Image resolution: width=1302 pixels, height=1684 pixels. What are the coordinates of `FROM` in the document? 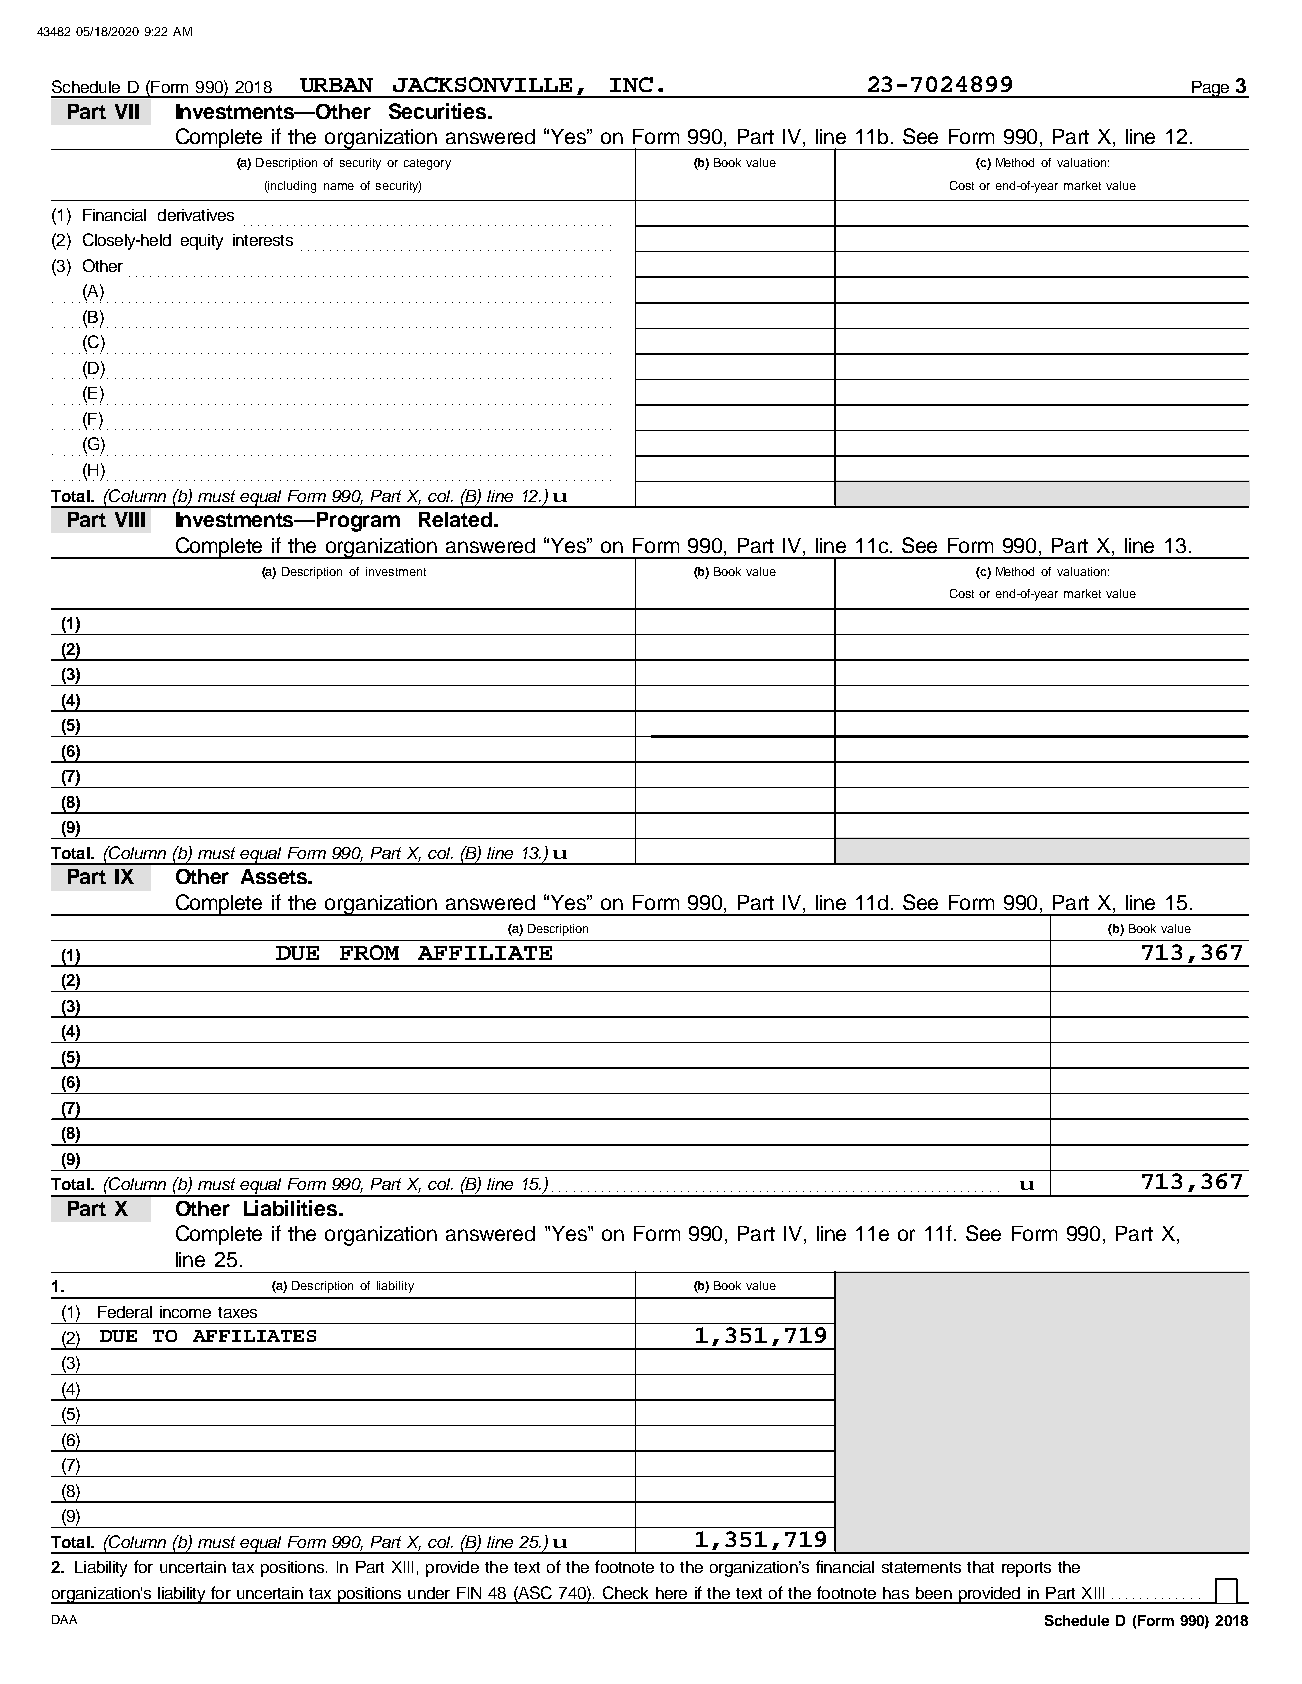 It's located at (369, 952).
